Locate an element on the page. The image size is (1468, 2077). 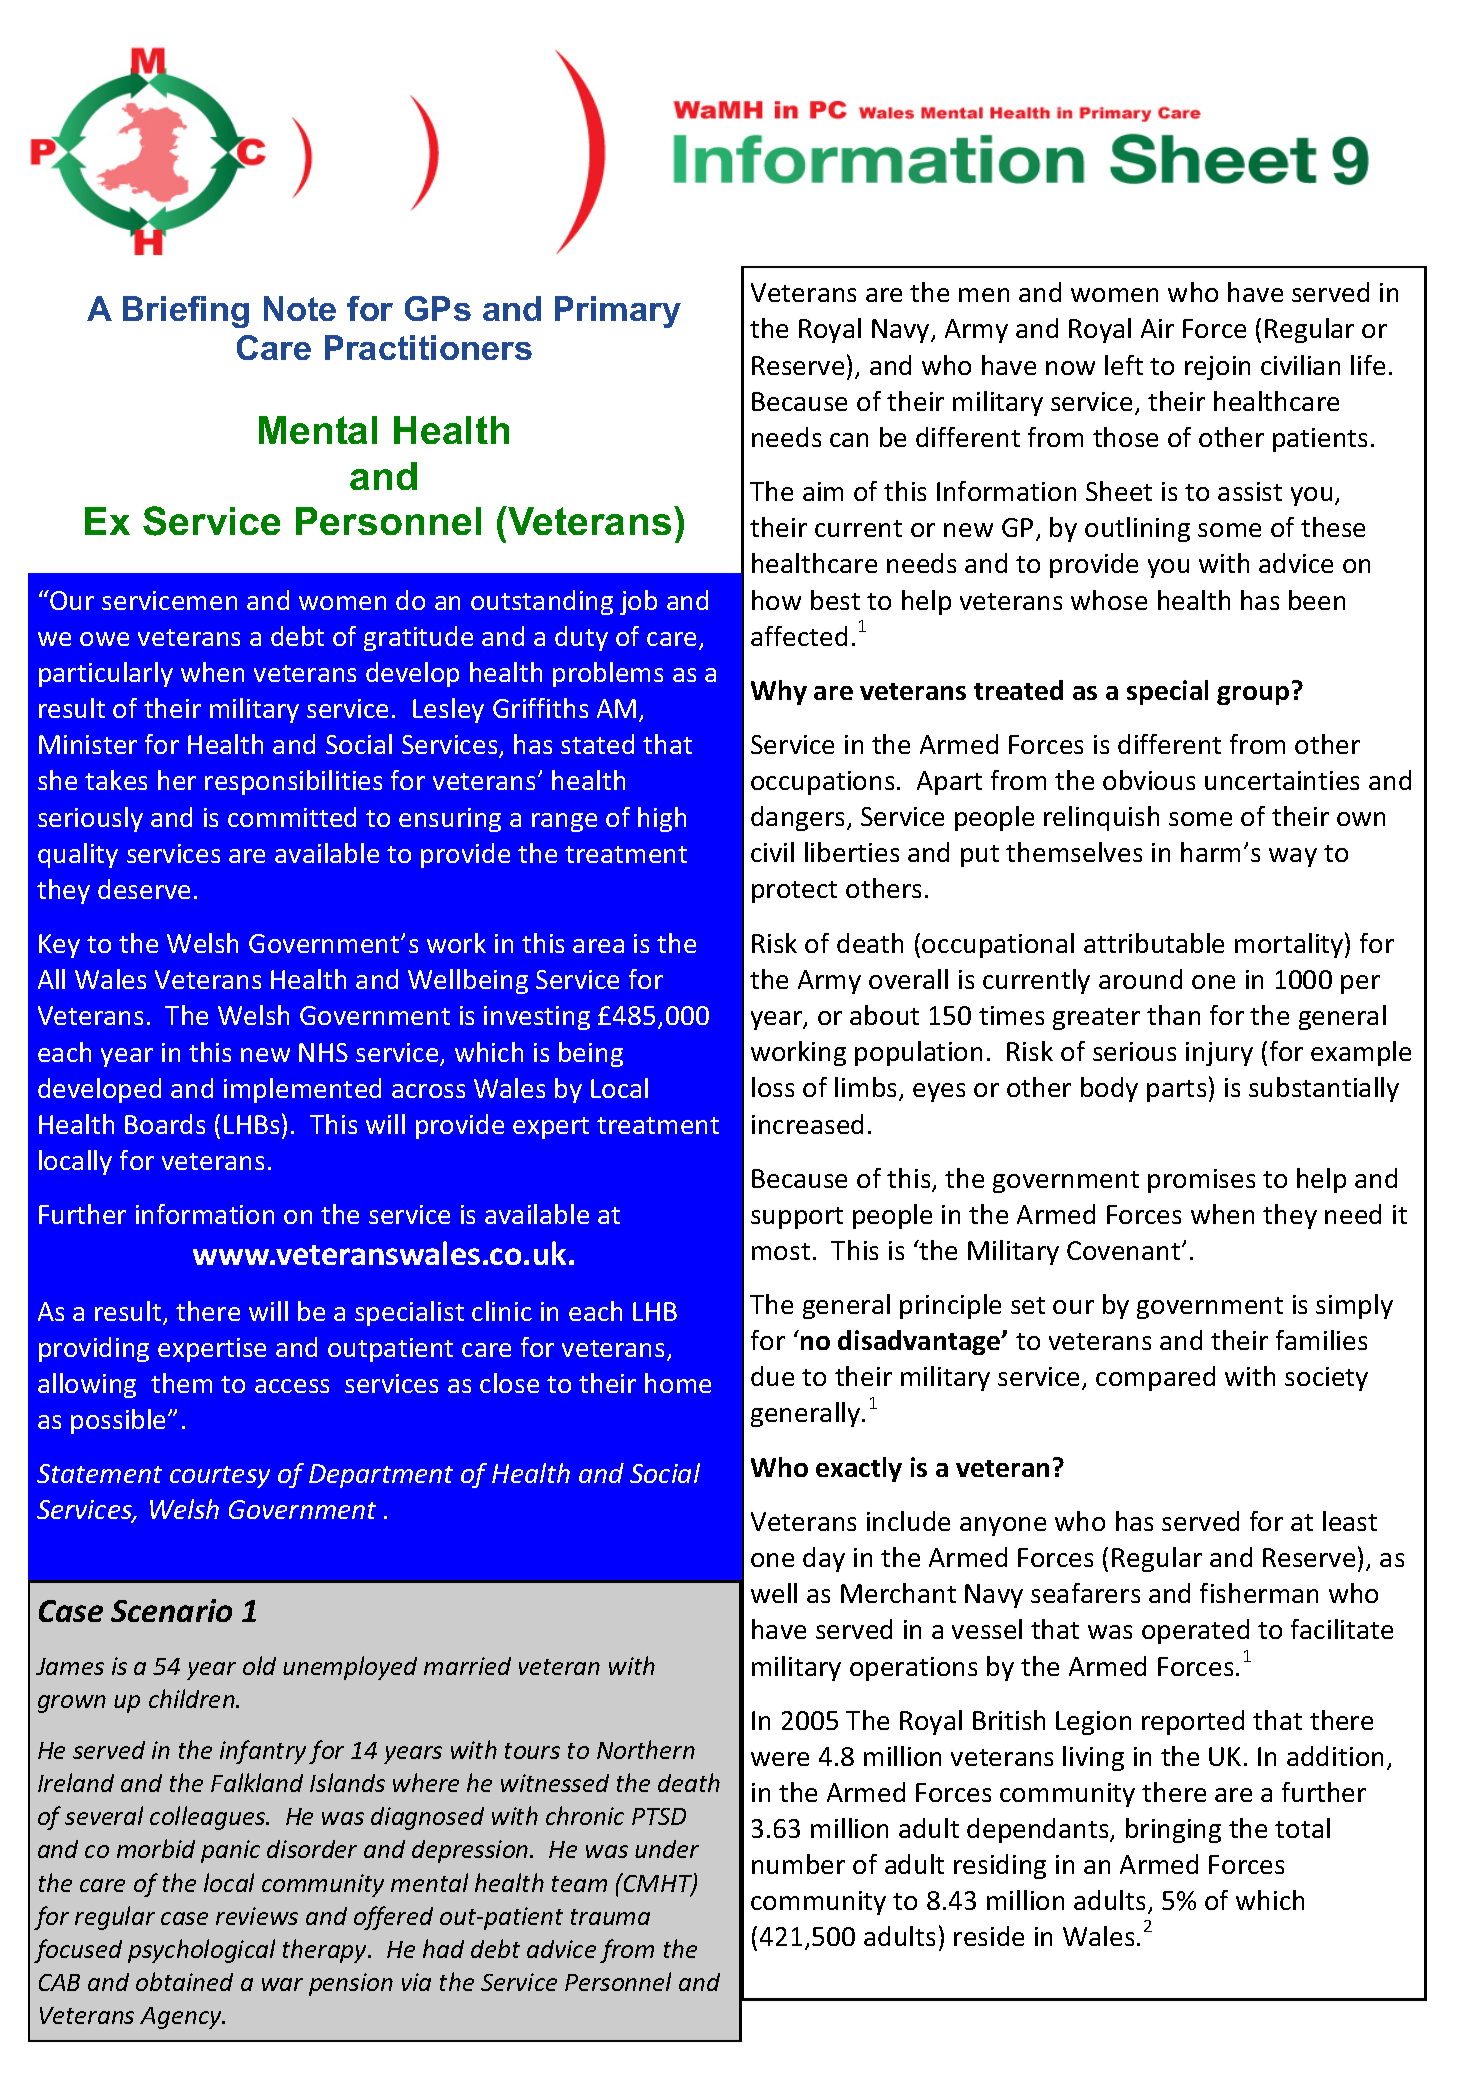
psychological is located at coordinates (201, 1951).
